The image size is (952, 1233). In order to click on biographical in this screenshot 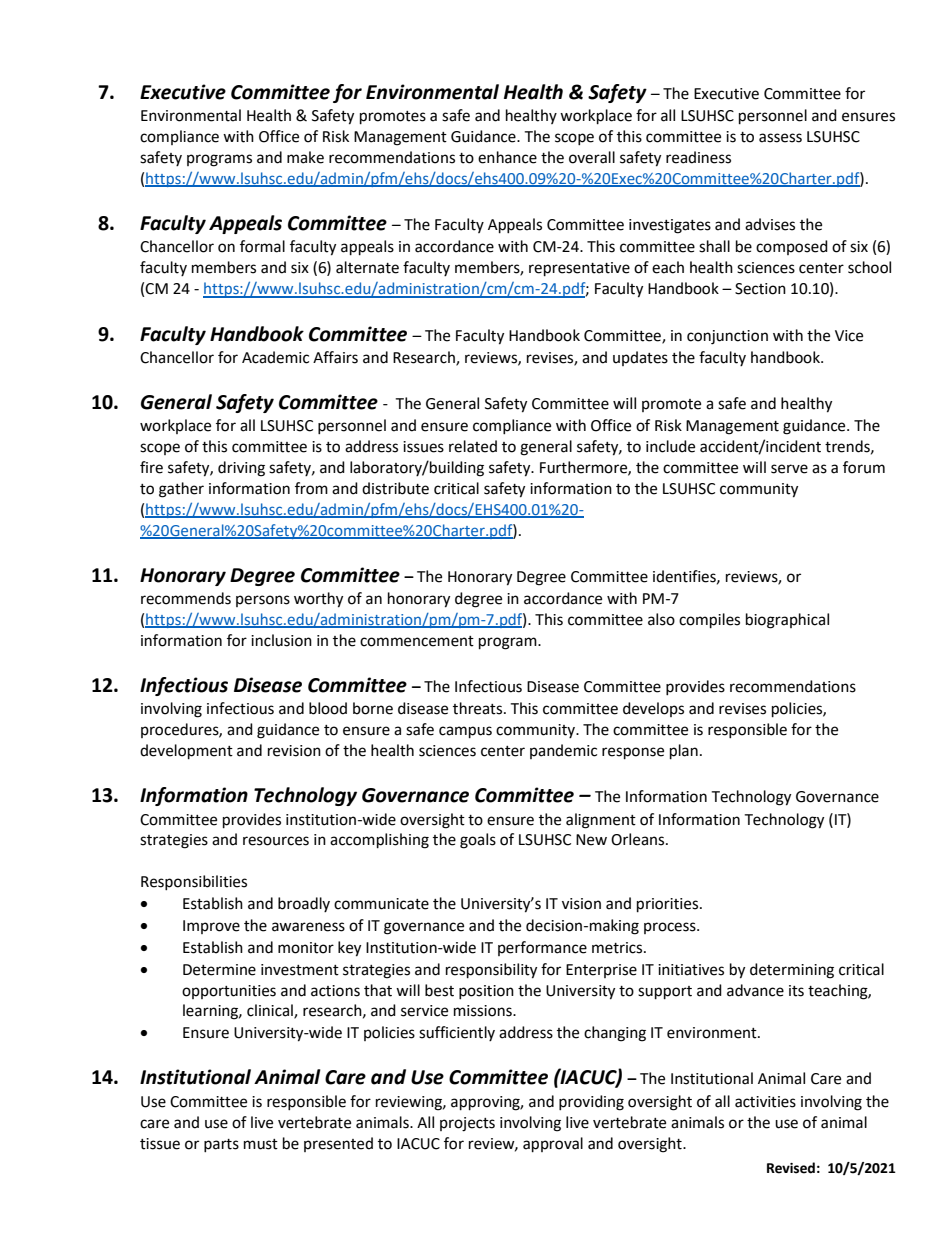, I will do `click(787, 621)`.
